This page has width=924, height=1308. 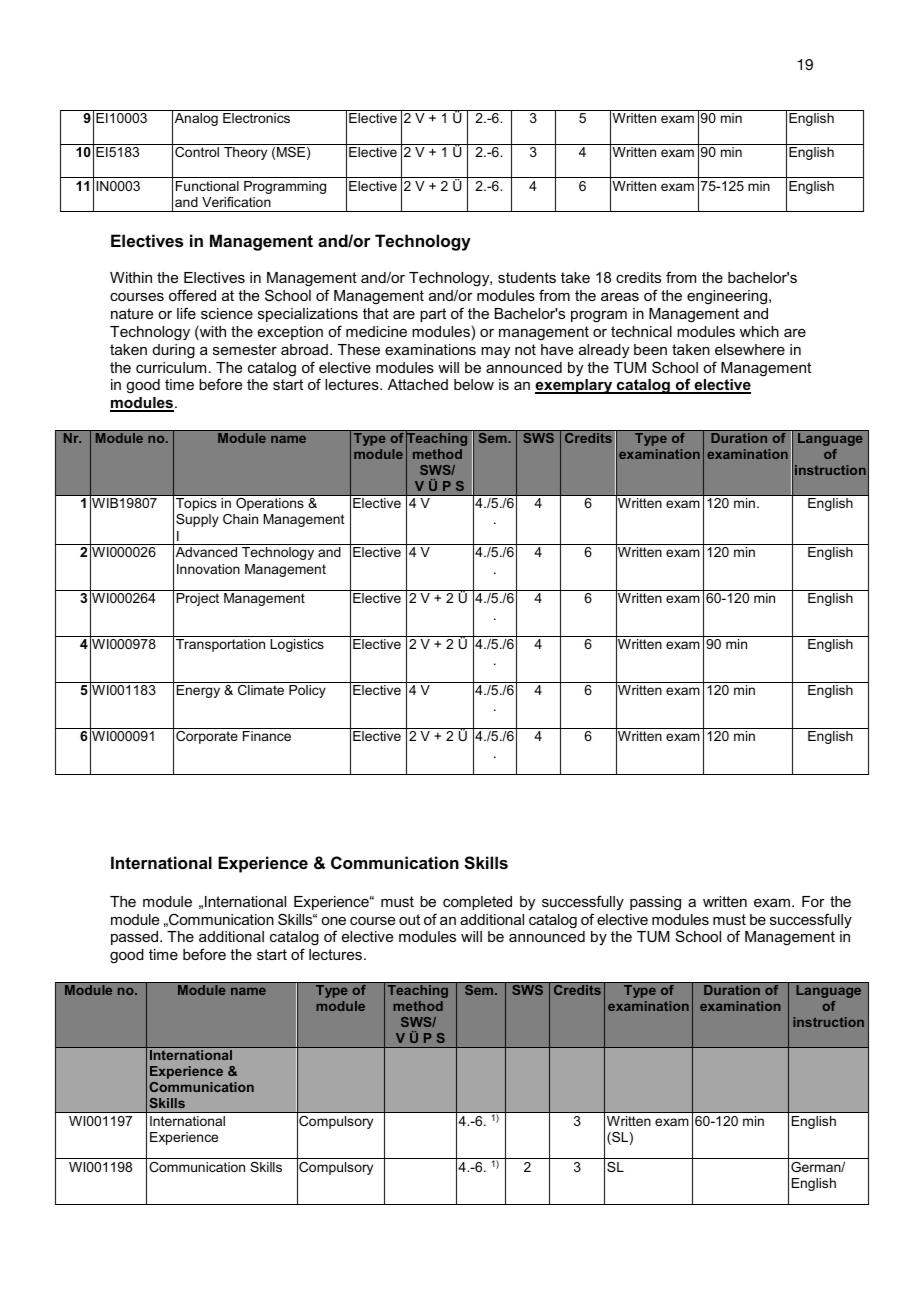 What do you see at coordinates (477, 903) in the page?
I see `completed` at bounding box center [477, 903].
